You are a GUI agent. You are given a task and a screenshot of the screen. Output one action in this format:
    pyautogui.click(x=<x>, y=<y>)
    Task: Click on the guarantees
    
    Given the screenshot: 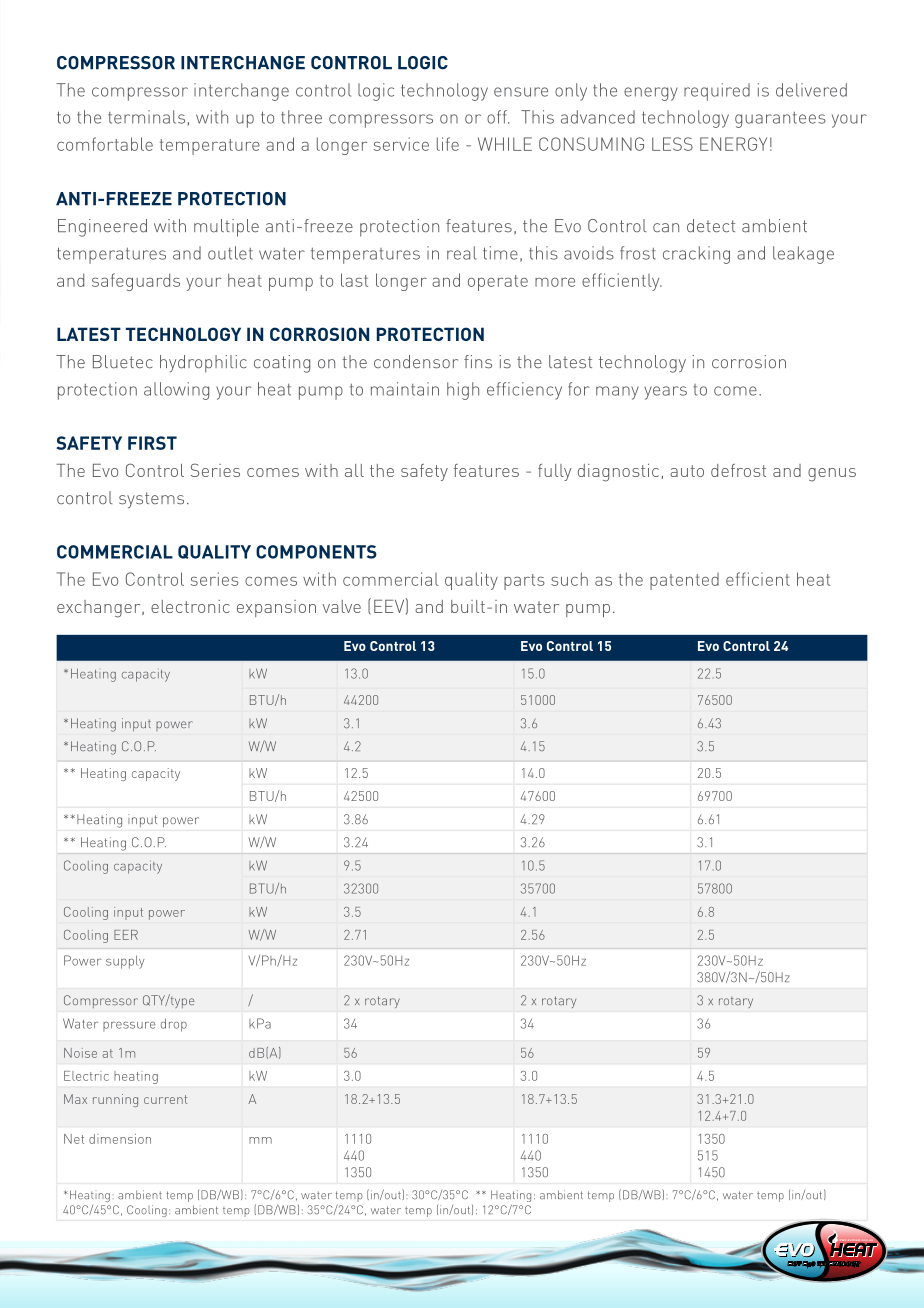 What is the action you would take?
    pyautogui.click(x=780, y=120)
